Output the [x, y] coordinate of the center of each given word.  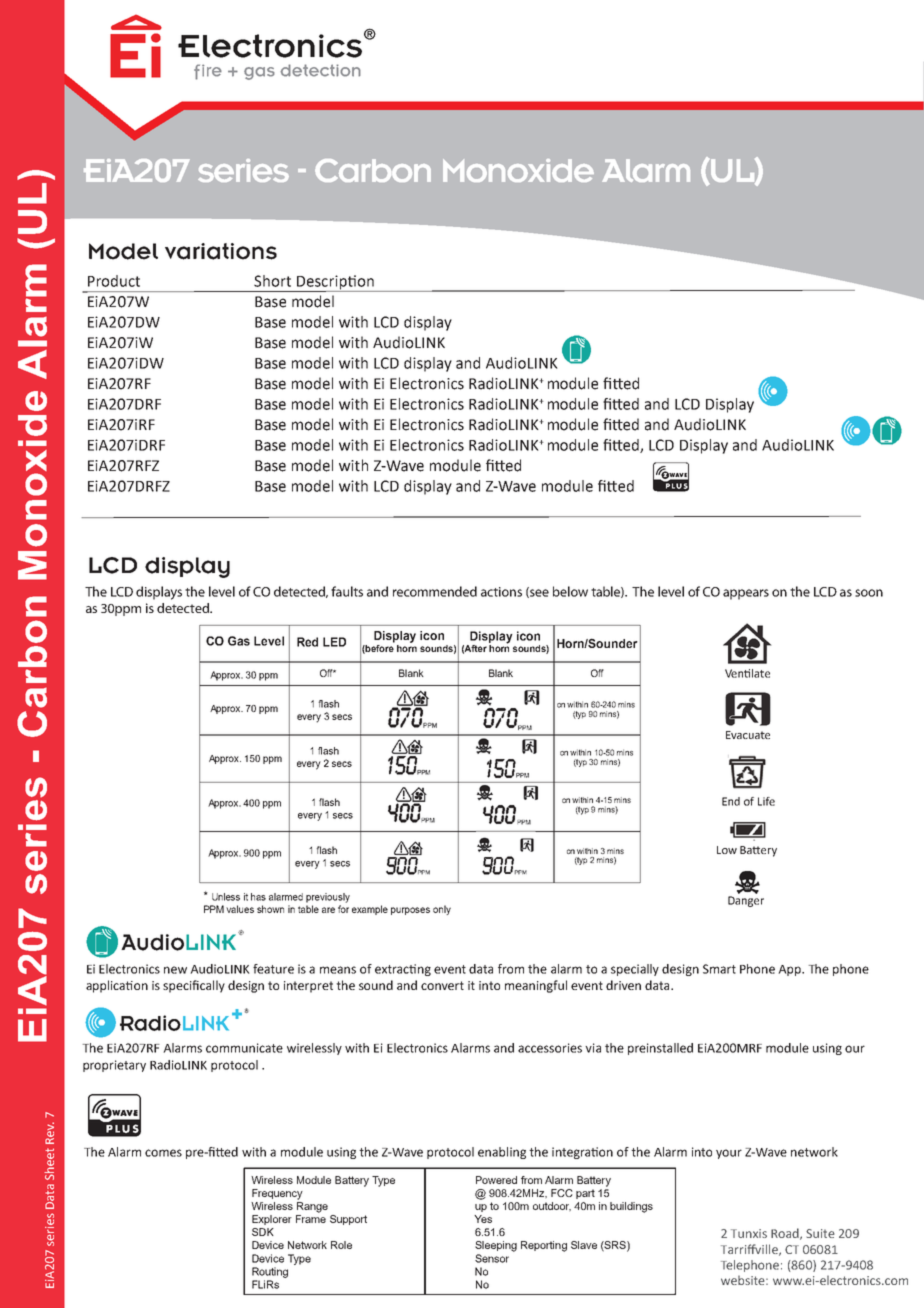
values [240, 909]
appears [746, 594]
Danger [746, 901]
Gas [239, 641]
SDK [263, 1232]
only [442, 910]
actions [501, 592]
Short [272, 281]
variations [221, 251]
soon [869, 593]
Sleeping [496, 1246]
